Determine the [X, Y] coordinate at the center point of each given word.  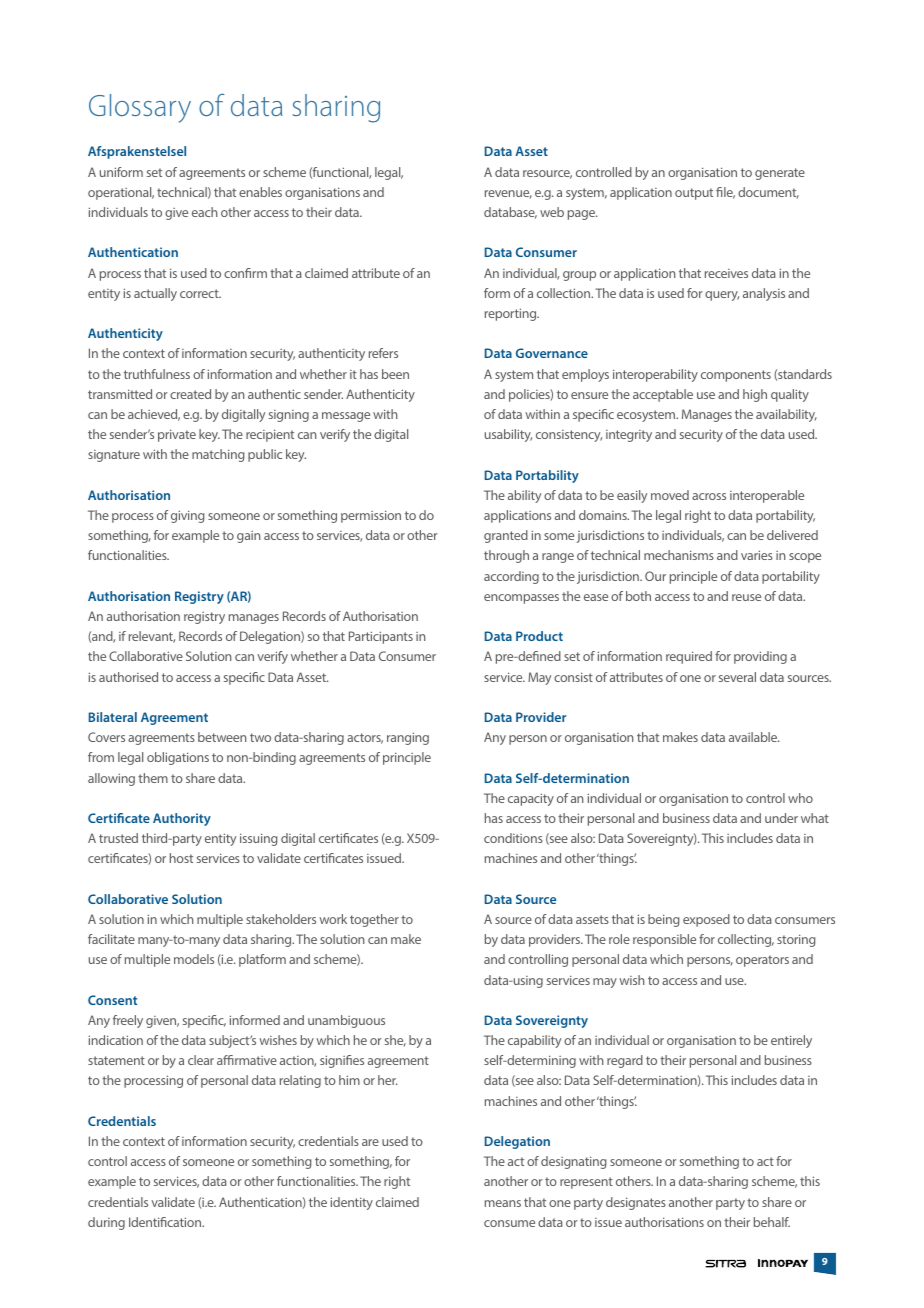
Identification [166, 1222]
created [190, 394]
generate [780, 174]
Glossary [140, 108]
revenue [508, 194]
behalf [772, 1222]
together [374, 920]
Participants [381, 637]
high [755, 395]
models [194, 959]
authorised [128, 677]
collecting [746, 940]
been [395, 374]
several [737, 677]
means [503, 1203]
